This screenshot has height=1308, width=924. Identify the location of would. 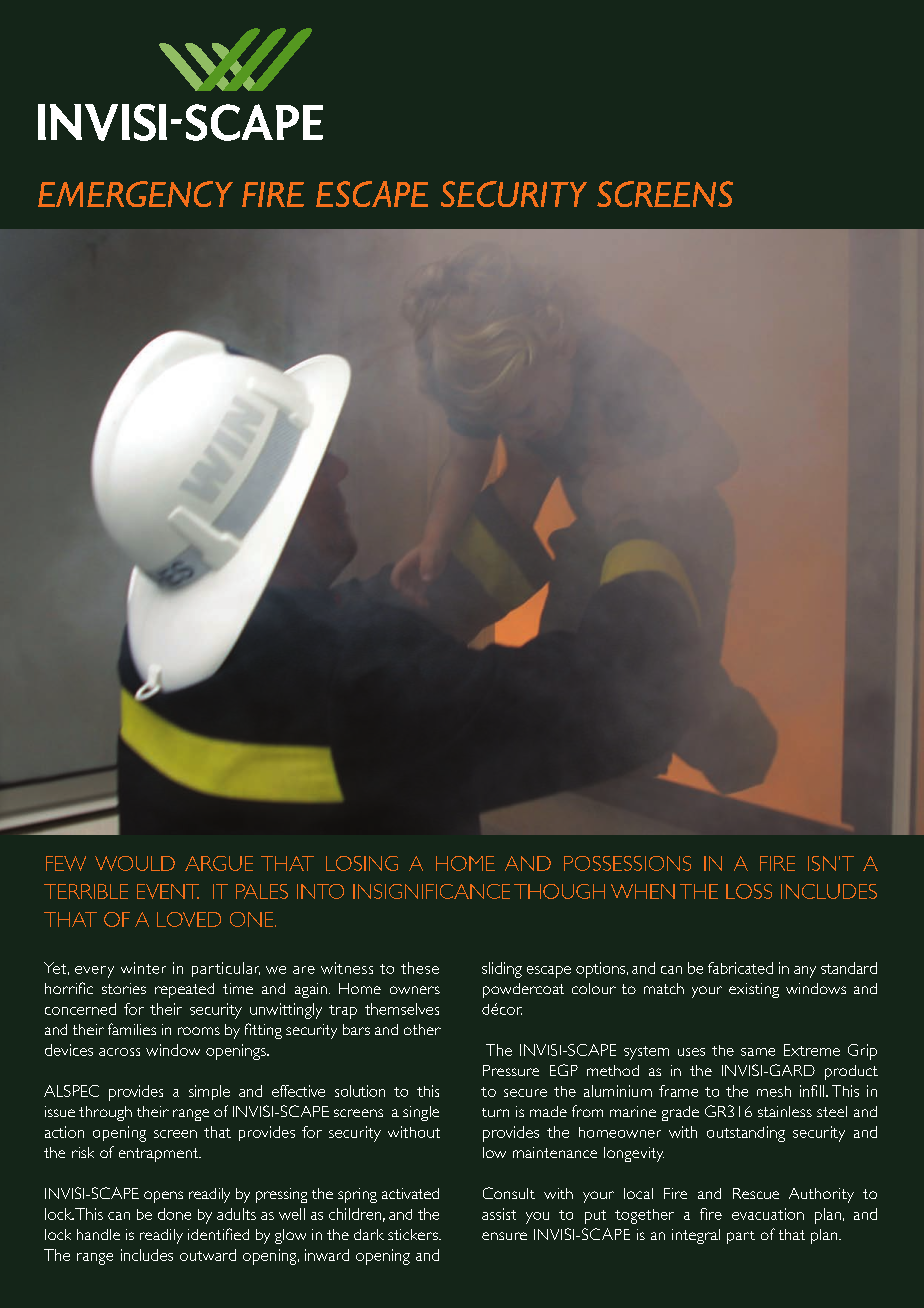
(135, 863).
